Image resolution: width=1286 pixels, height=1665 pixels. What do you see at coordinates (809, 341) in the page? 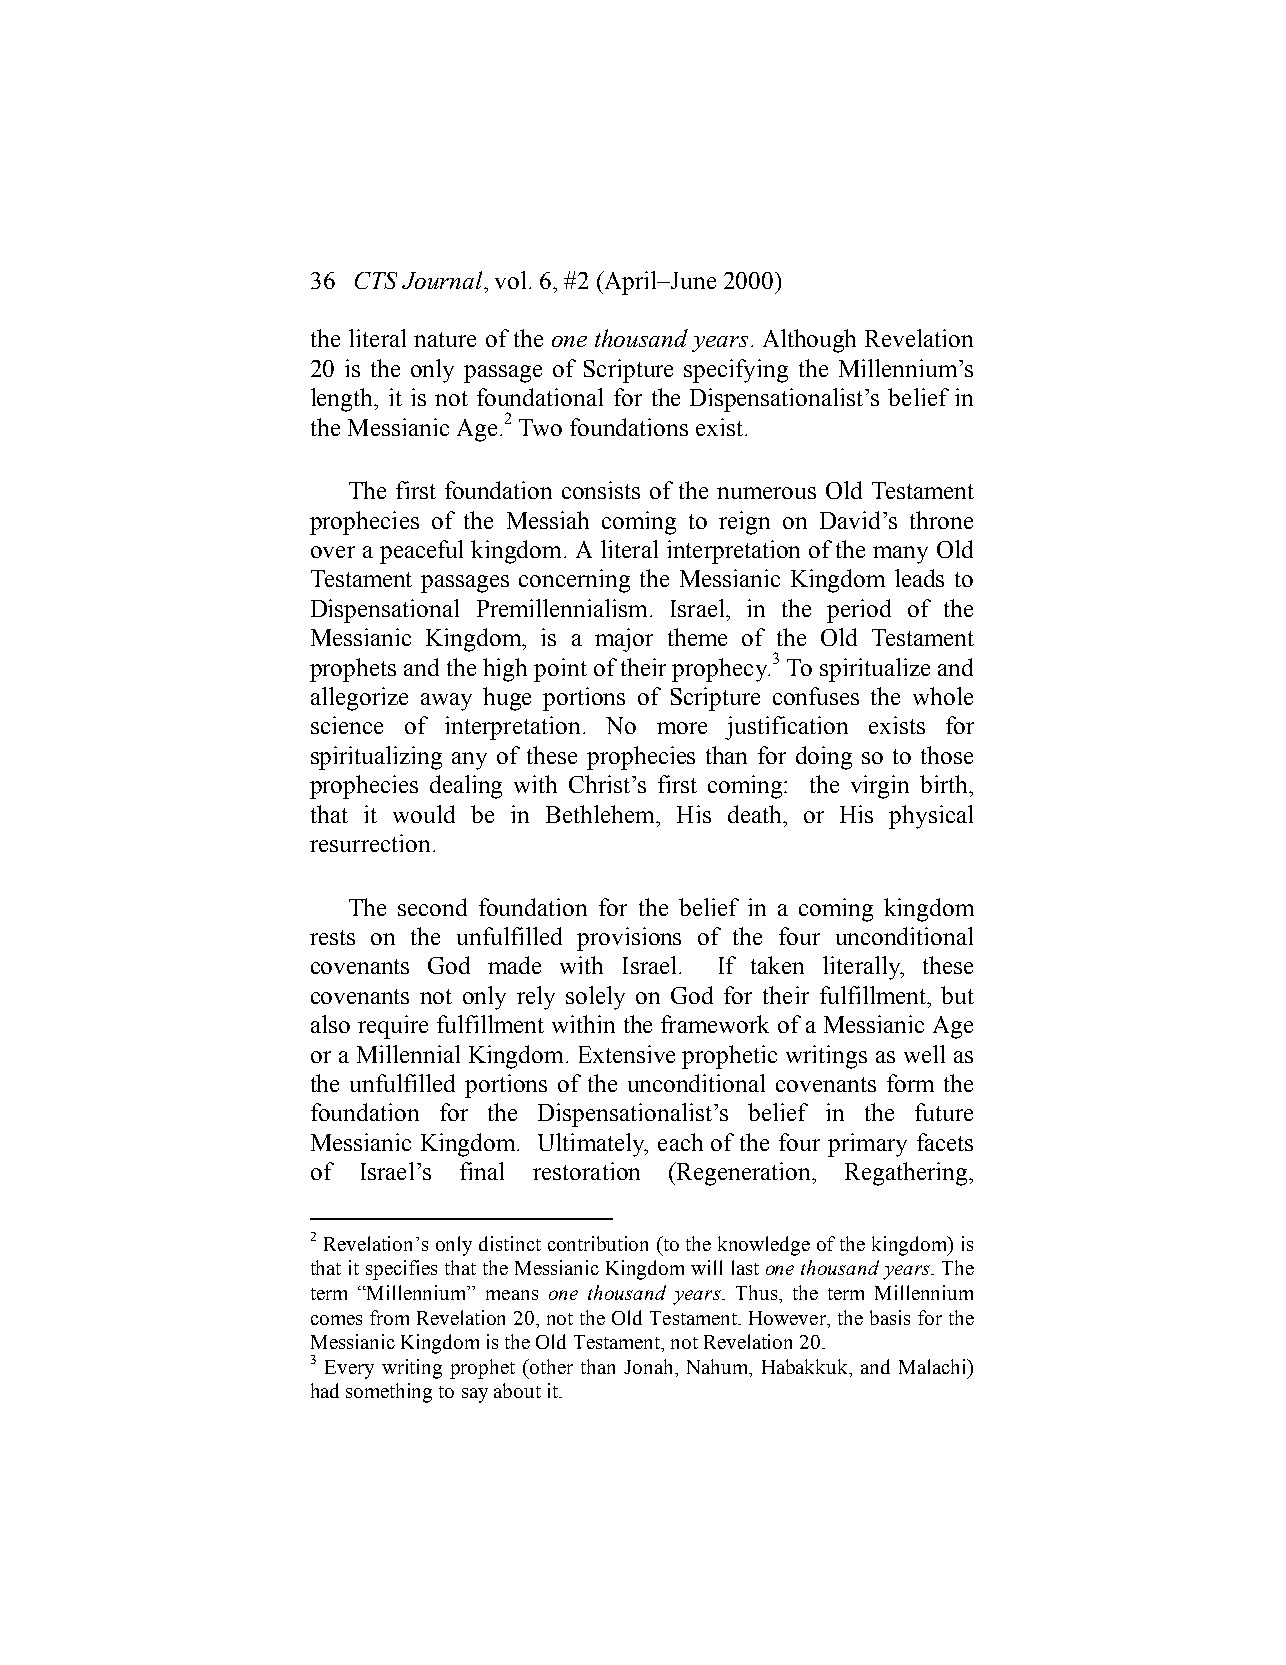
I see `Although` at bounding box center [809, 341].
